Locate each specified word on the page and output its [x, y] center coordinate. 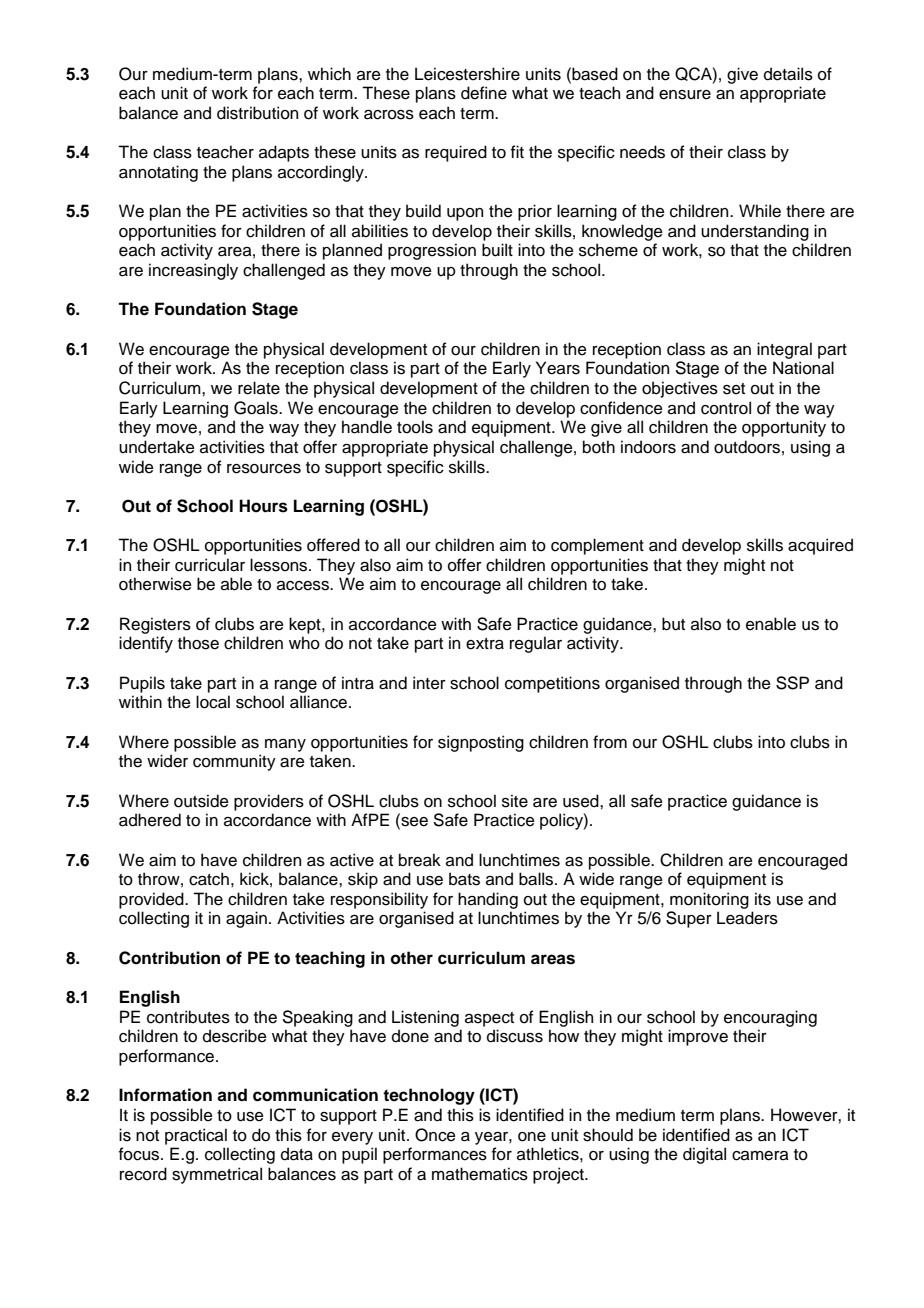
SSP [792, 683]
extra [485, 644]
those [198, 643]
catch [209, 879]
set [734, 389]
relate [259, 388]
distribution [257, 113]
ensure [685, 95]
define [484, 93]
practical [196, 1136]
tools [415, 427]
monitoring [709, 900]
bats [464, 879]
